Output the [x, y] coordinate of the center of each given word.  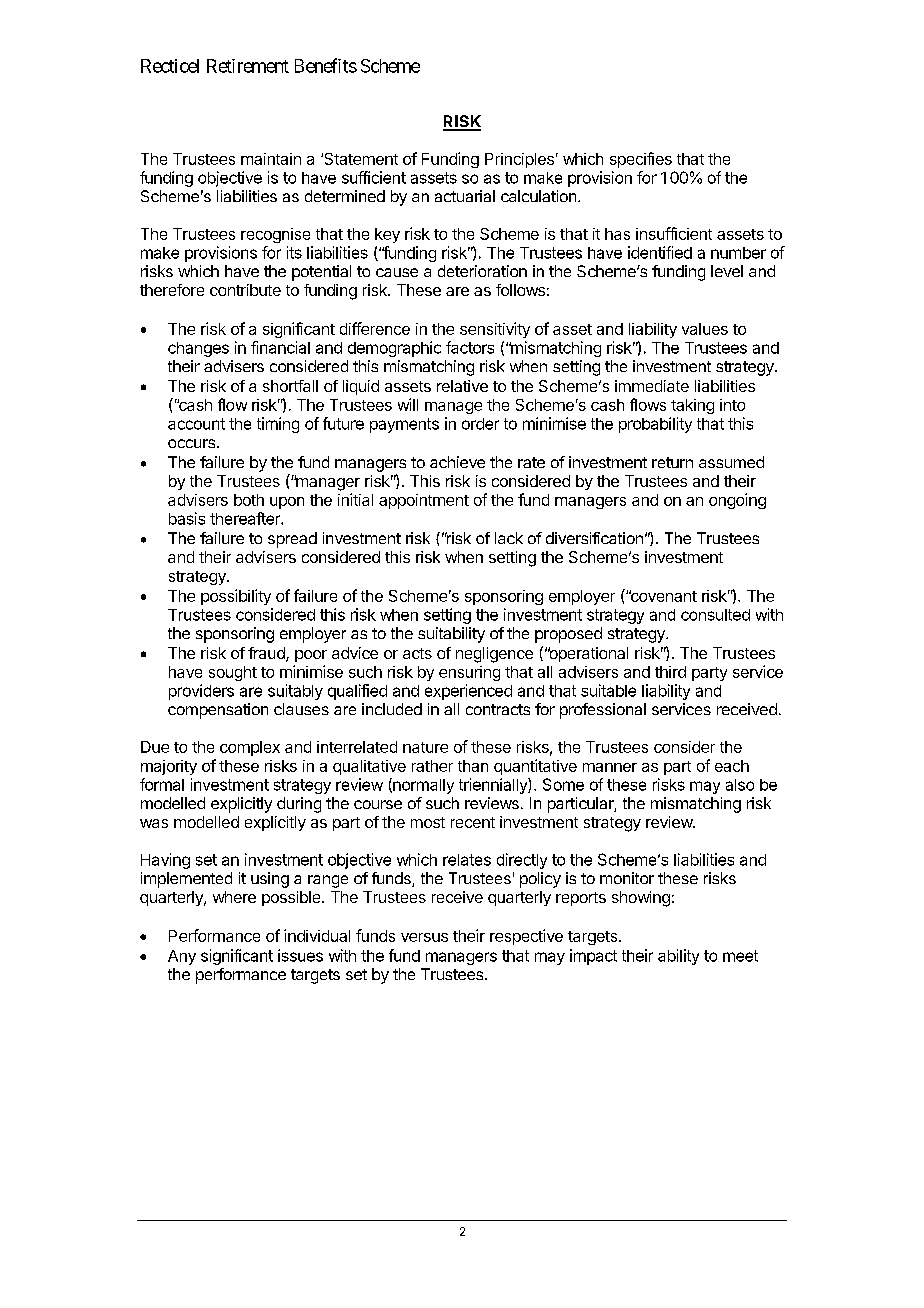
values [705, 329]
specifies [641, 160]
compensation [218, 711]
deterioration [482, 271]
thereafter [246, 518]
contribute [245, 290]
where [234, 897]
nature [425, 747]
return [672, 462]
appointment [424, 501]
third [670, 672]
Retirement [248, 66]
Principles [519, 160]
